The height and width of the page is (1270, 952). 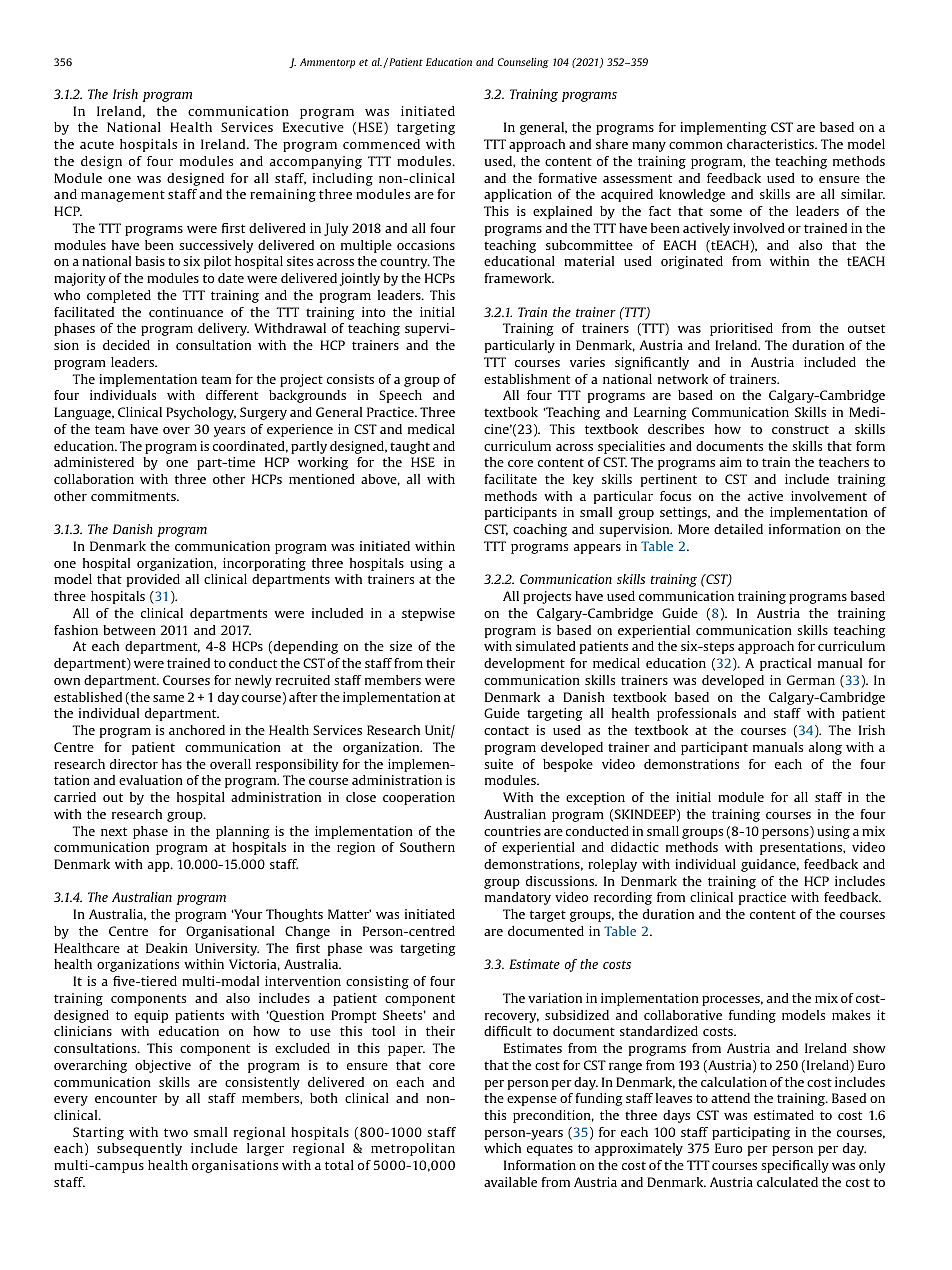 What do you see at coordinates (139, 1149) in the page?
I see `subsequently` at bounding box center [139, 1149].
